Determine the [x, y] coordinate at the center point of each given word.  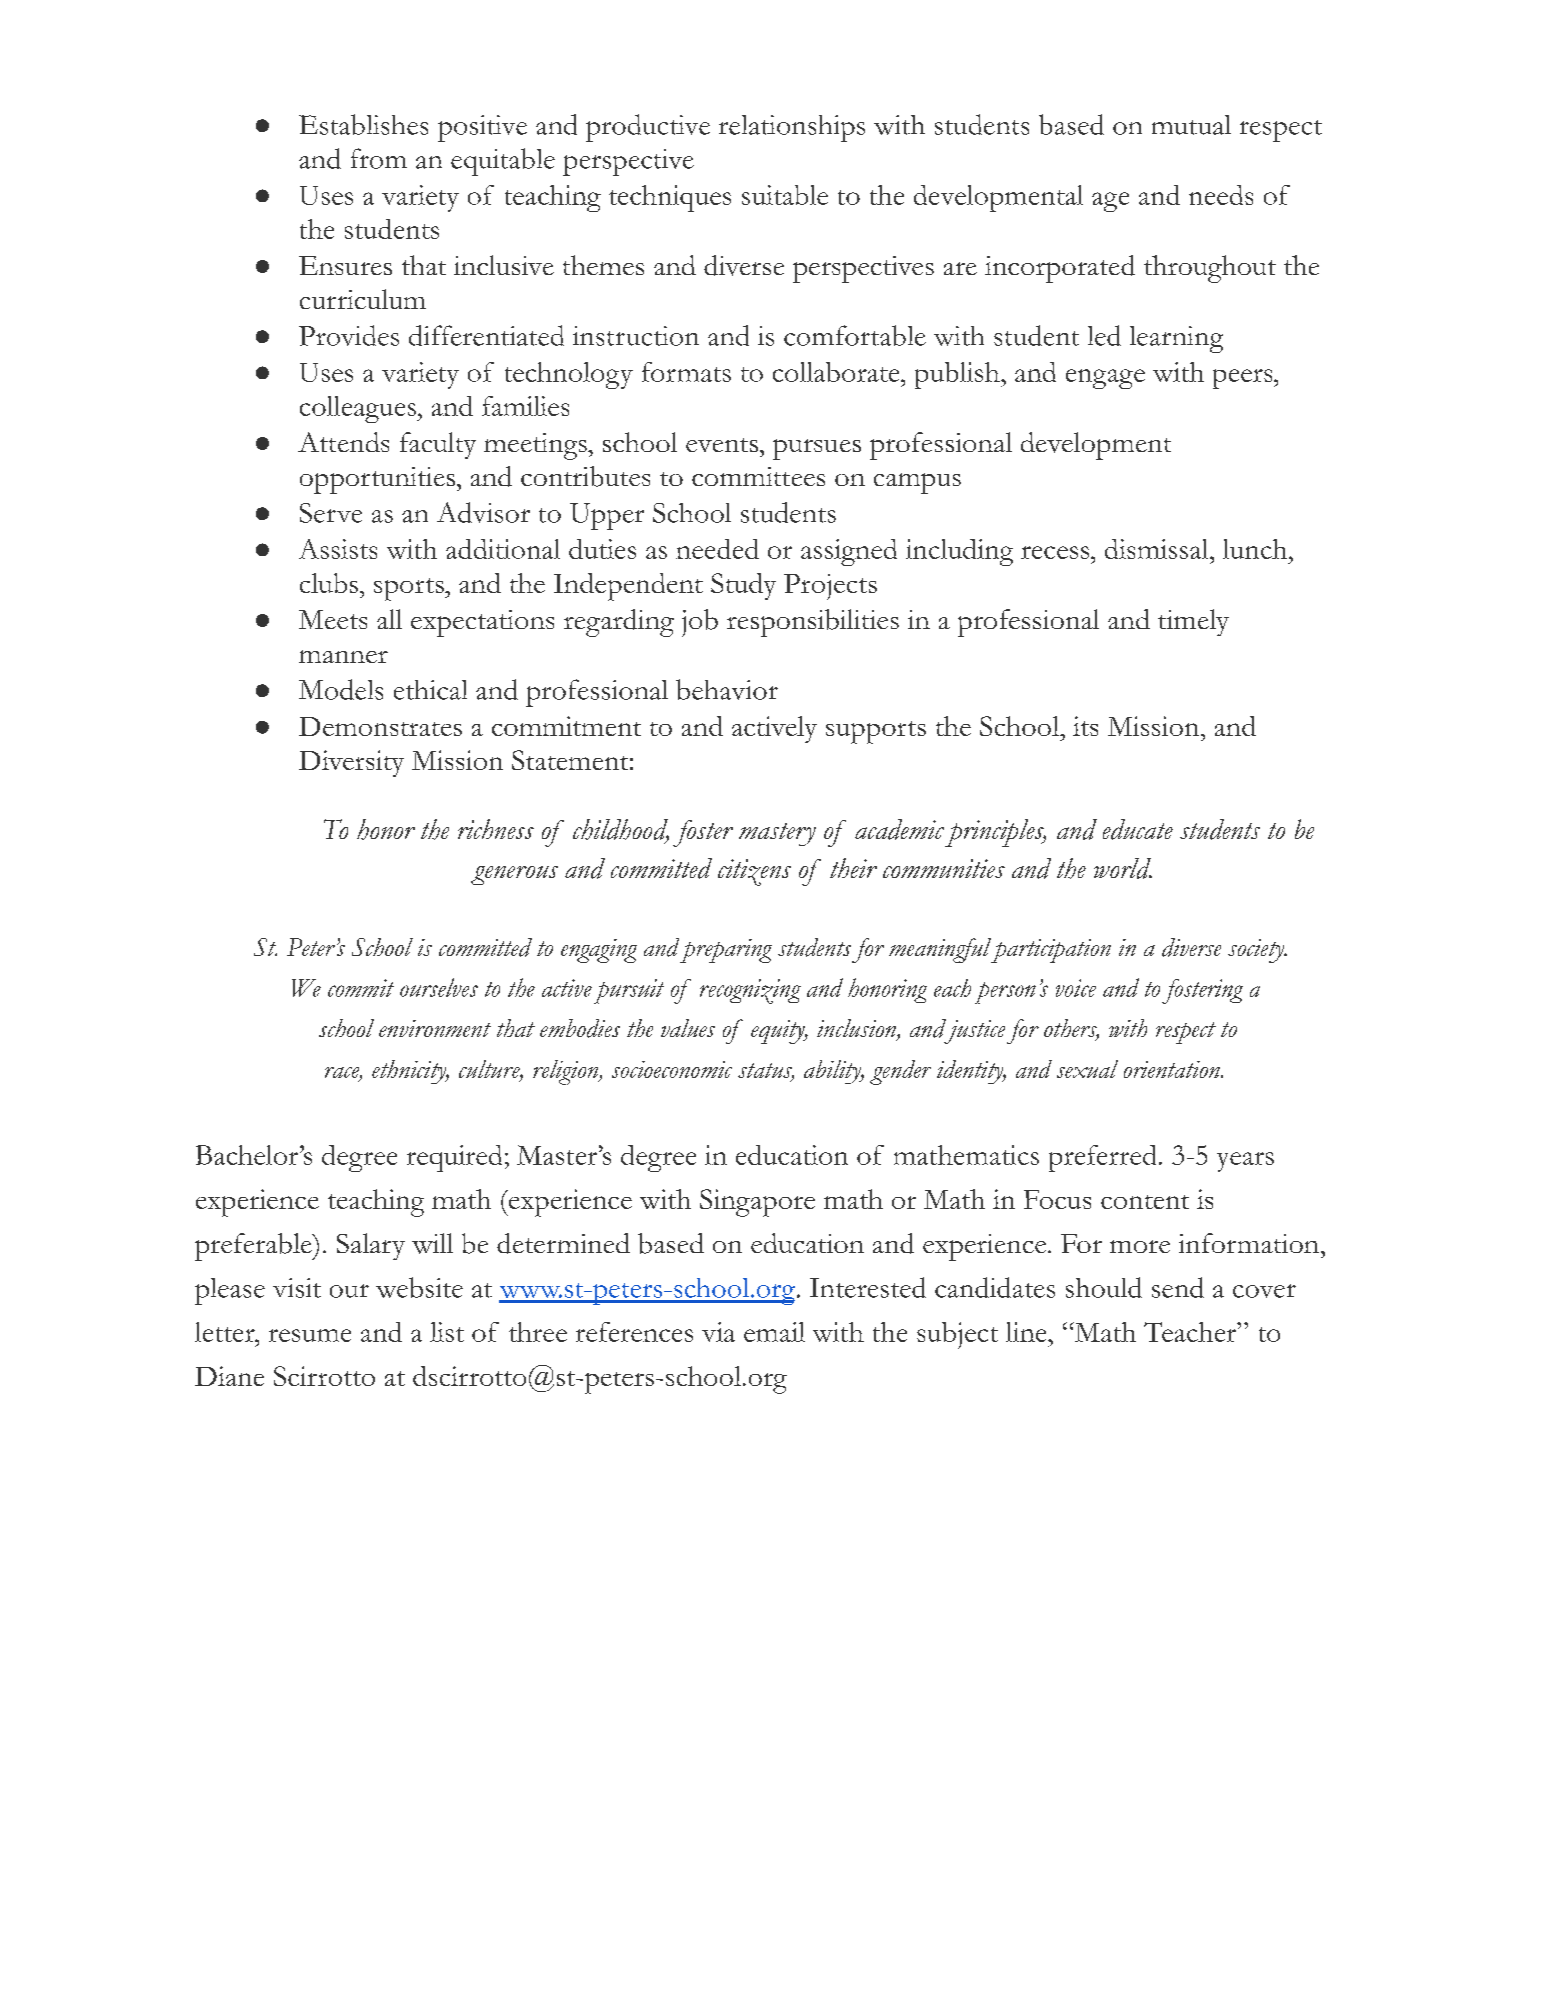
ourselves [439, 987]
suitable [785, 195]
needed [717, 549]
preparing [726, 951]
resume [310, 1335]
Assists [338, 549]
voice [1076, 988]
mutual [1191, 125]
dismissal [1158, 549]
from [379, 158]
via [718, 1332]
